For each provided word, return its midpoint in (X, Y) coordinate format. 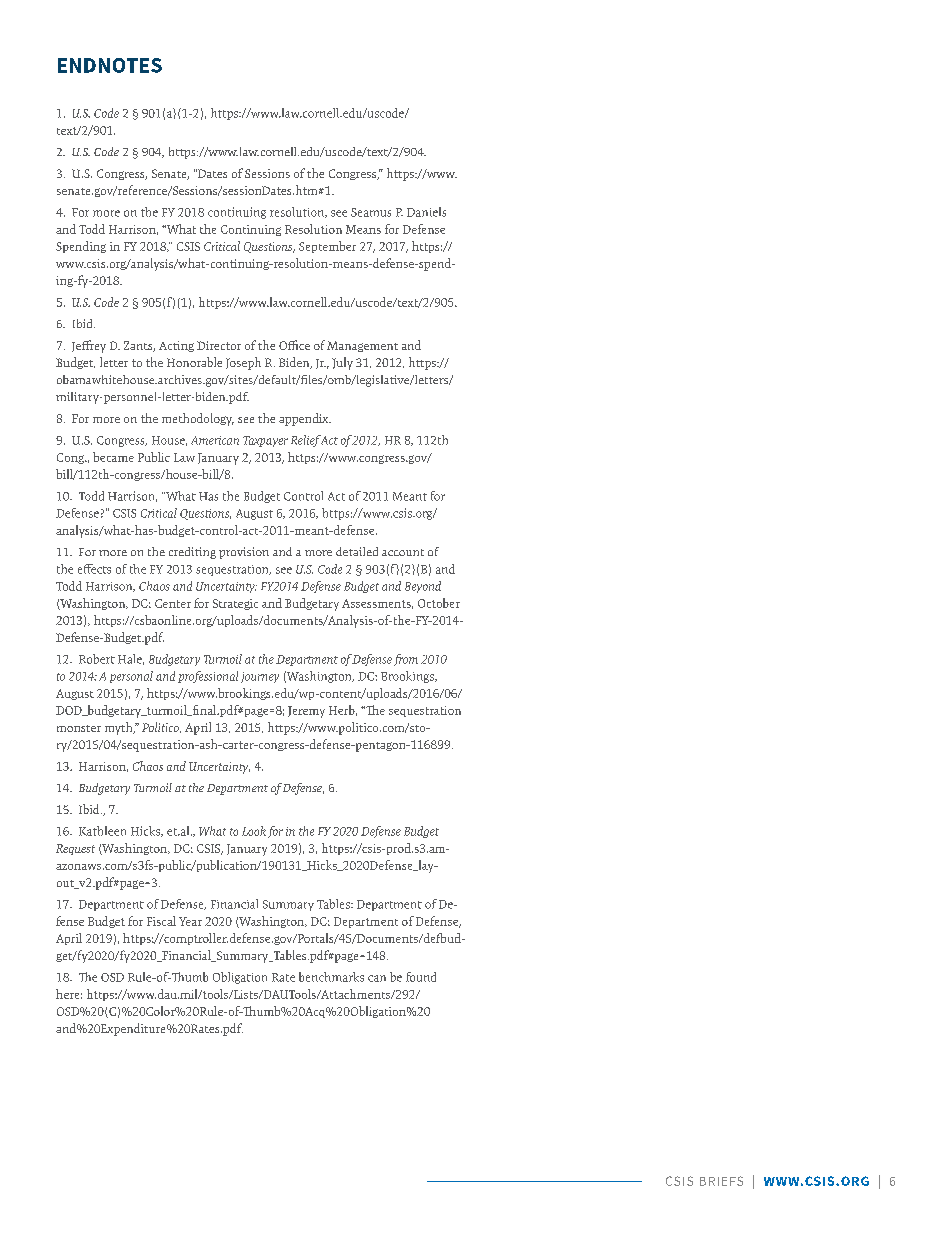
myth (120, 728)
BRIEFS (721, 1181)
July (342, 363)
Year (190, 921)
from (406, 660)
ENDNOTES (110, 65)
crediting (192, 553)
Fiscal (161, 921)
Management (362, 346)
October (439, 603)
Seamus (371, 212)
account (403, 552)
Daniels (426, 212)
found (421, 977)
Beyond (423, 587)
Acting (176, 346)
